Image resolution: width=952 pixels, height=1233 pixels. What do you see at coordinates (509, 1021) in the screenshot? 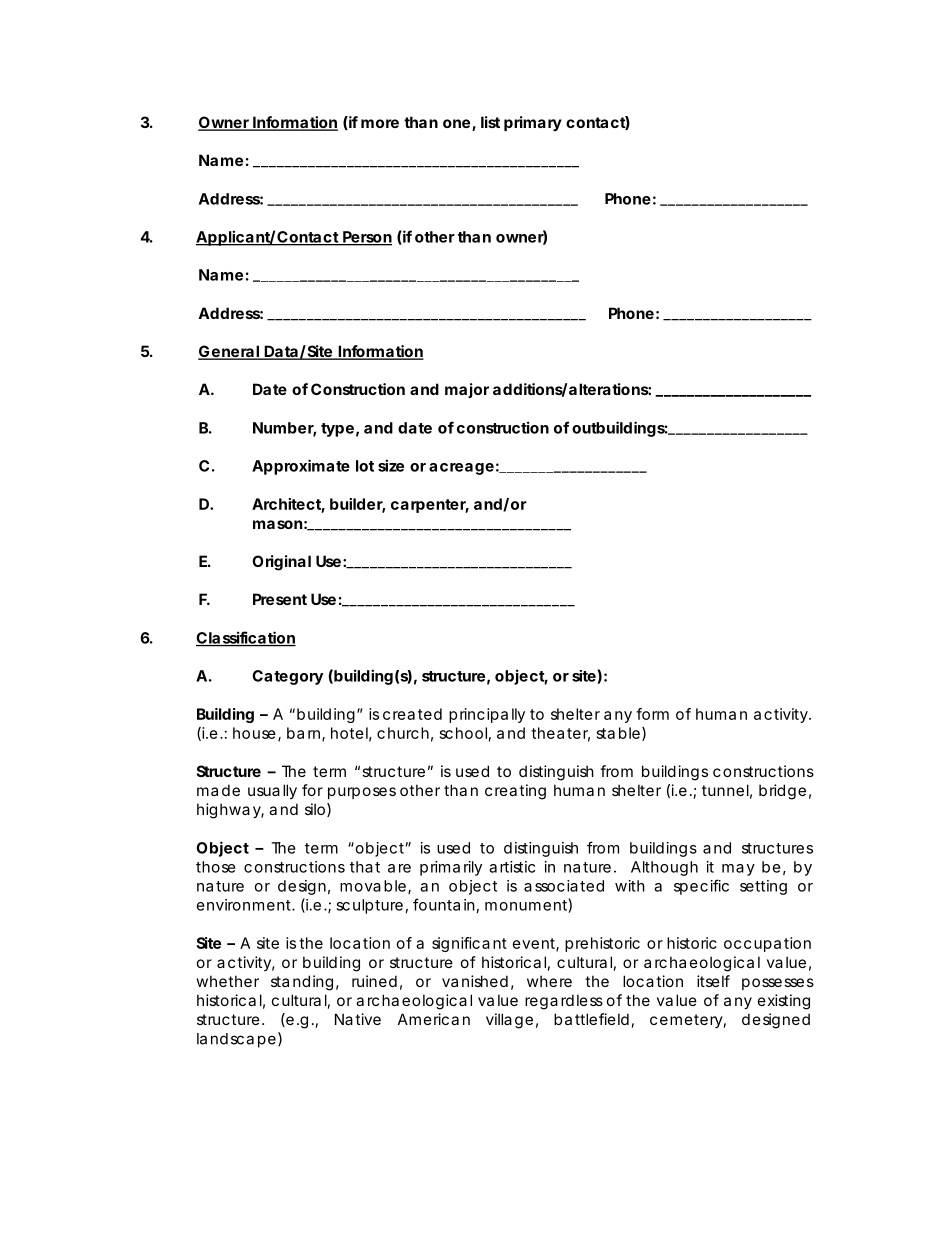
I see `village` at bounding box center [509, 1021].
